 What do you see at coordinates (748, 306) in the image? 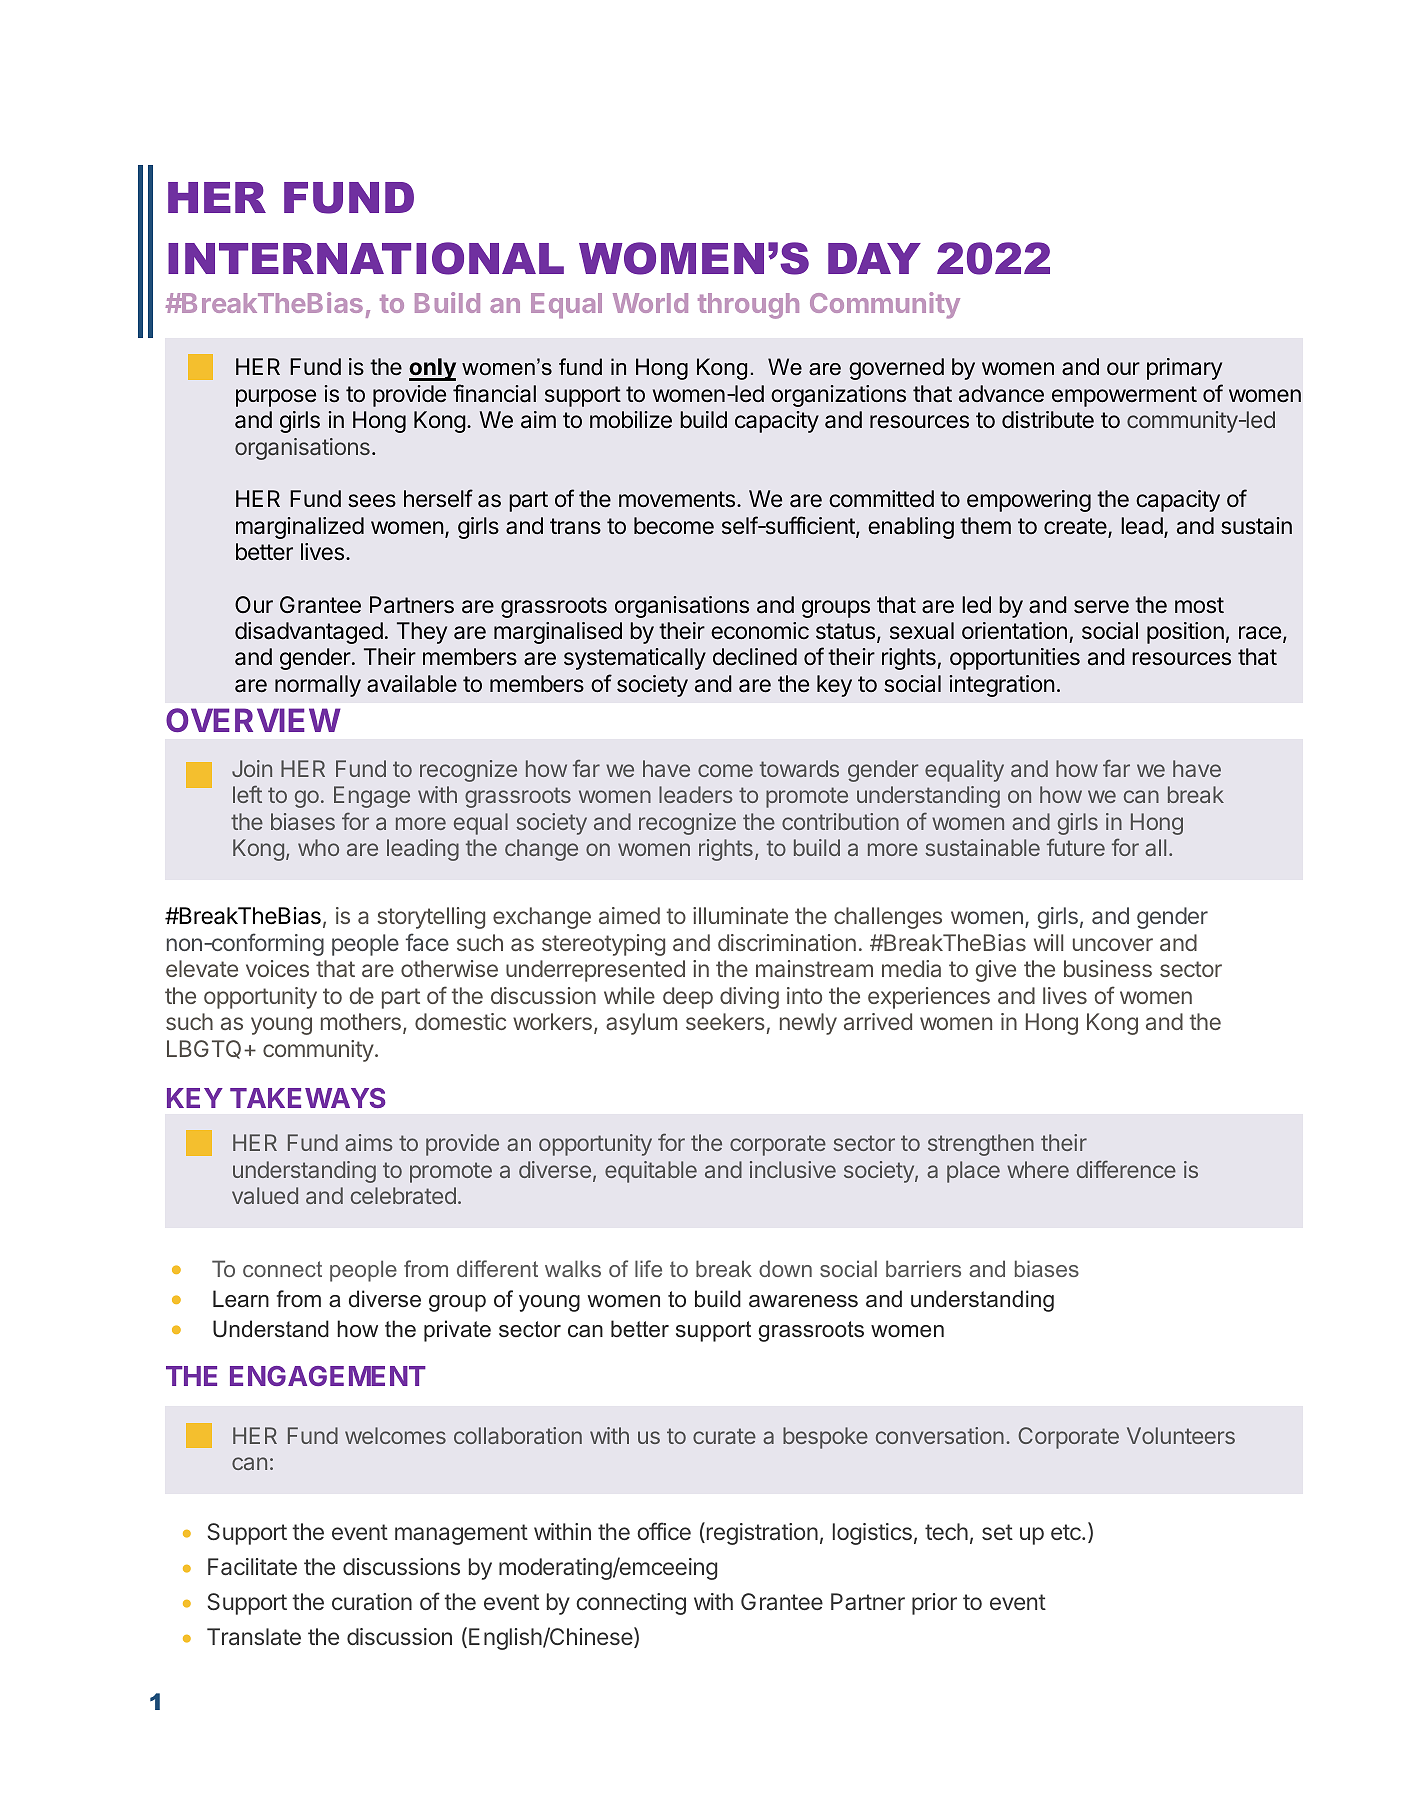
I see `through` at bounding box center [748, 306].
